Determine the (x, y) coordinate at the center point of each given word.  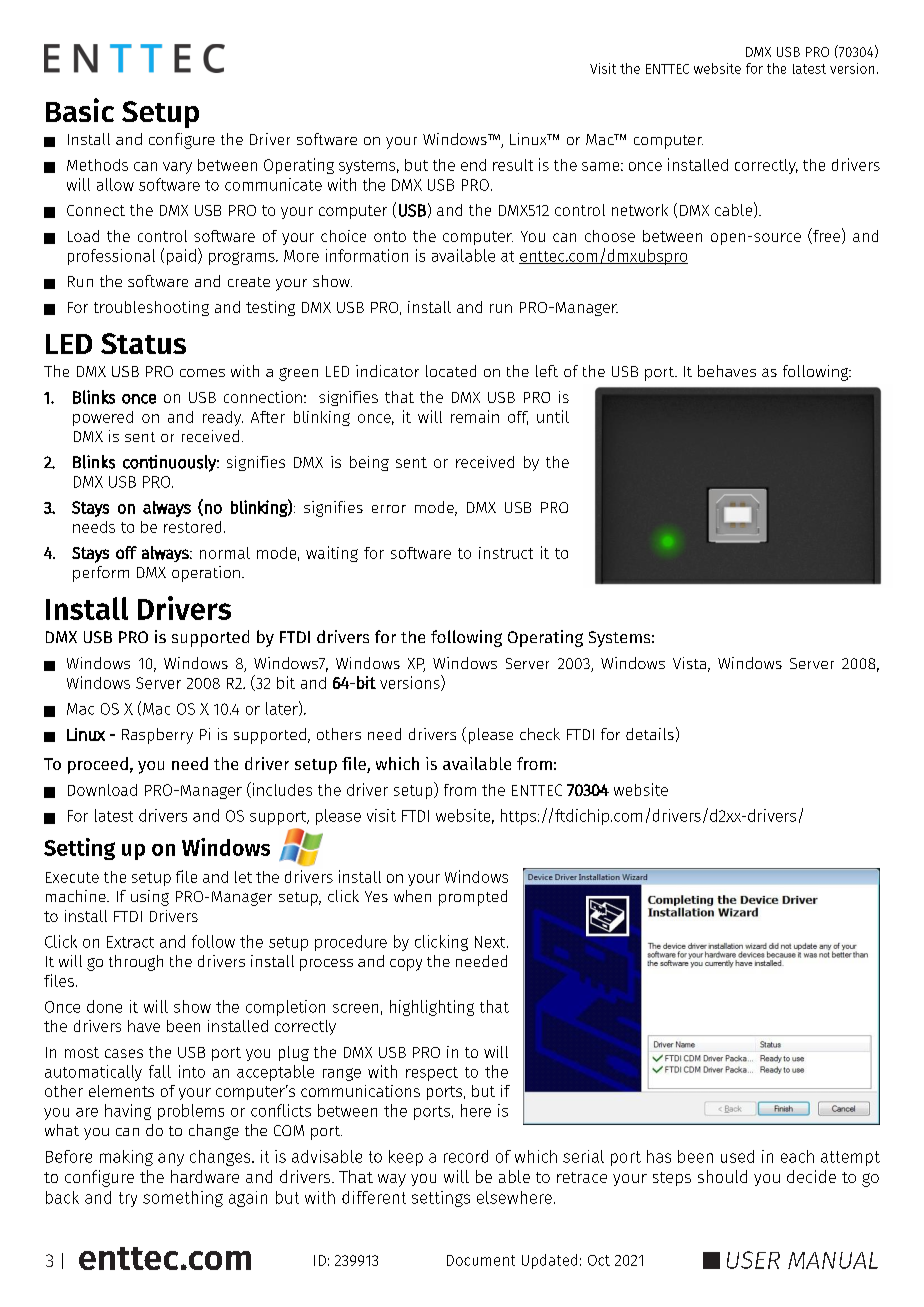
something (183, 1199)
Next (491, 942)
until (553, 416)
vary (177, 168)
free (825, 236)
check (540, 734)
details (650, 734)
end (473, 165)
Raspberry (157, 736)
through (136, 963)
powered (103, 418)
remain (475, 416)
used (737, 1156)
